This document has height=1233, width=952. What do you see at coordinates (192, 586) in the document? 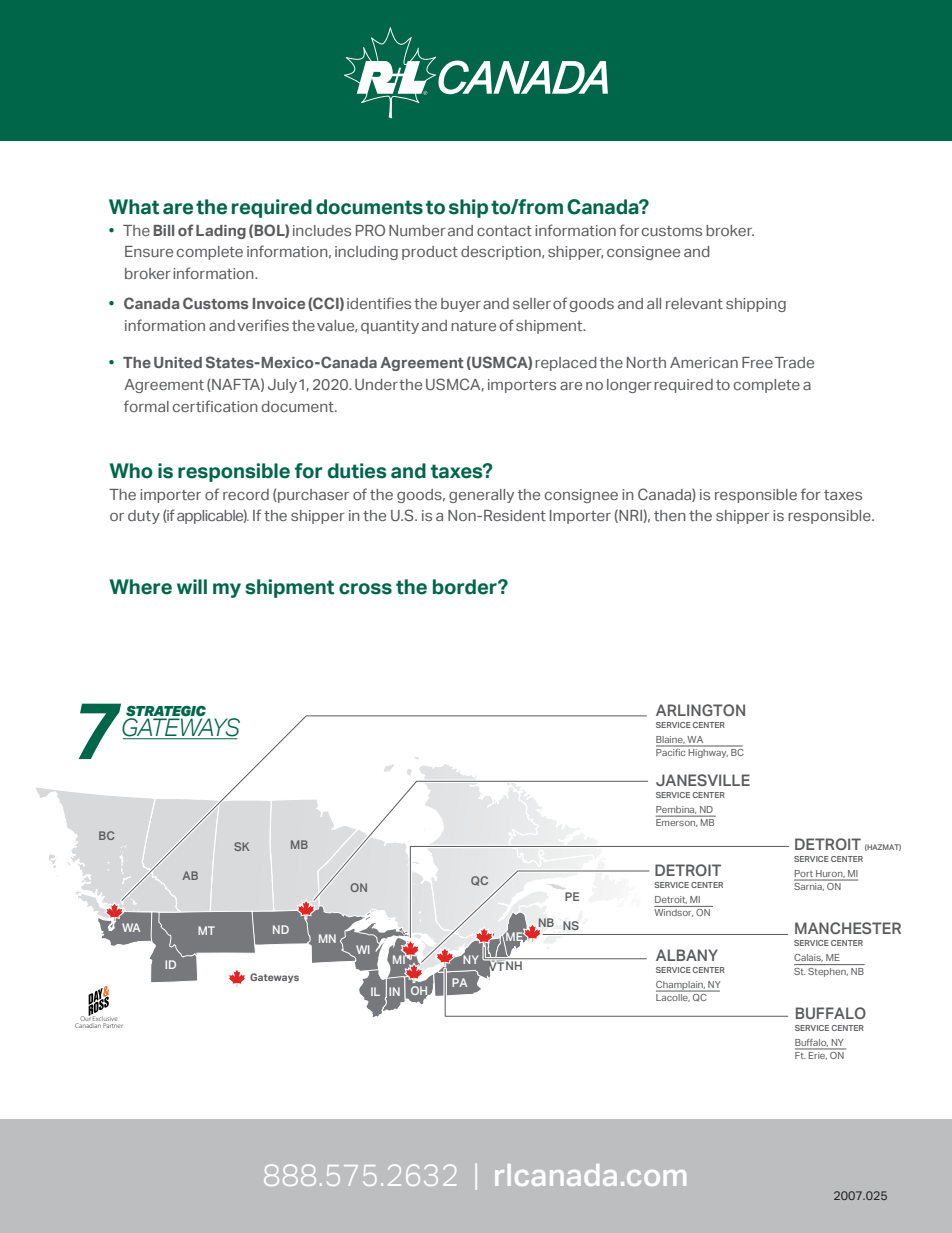
I see `will` at bounding box center [192, 586].
